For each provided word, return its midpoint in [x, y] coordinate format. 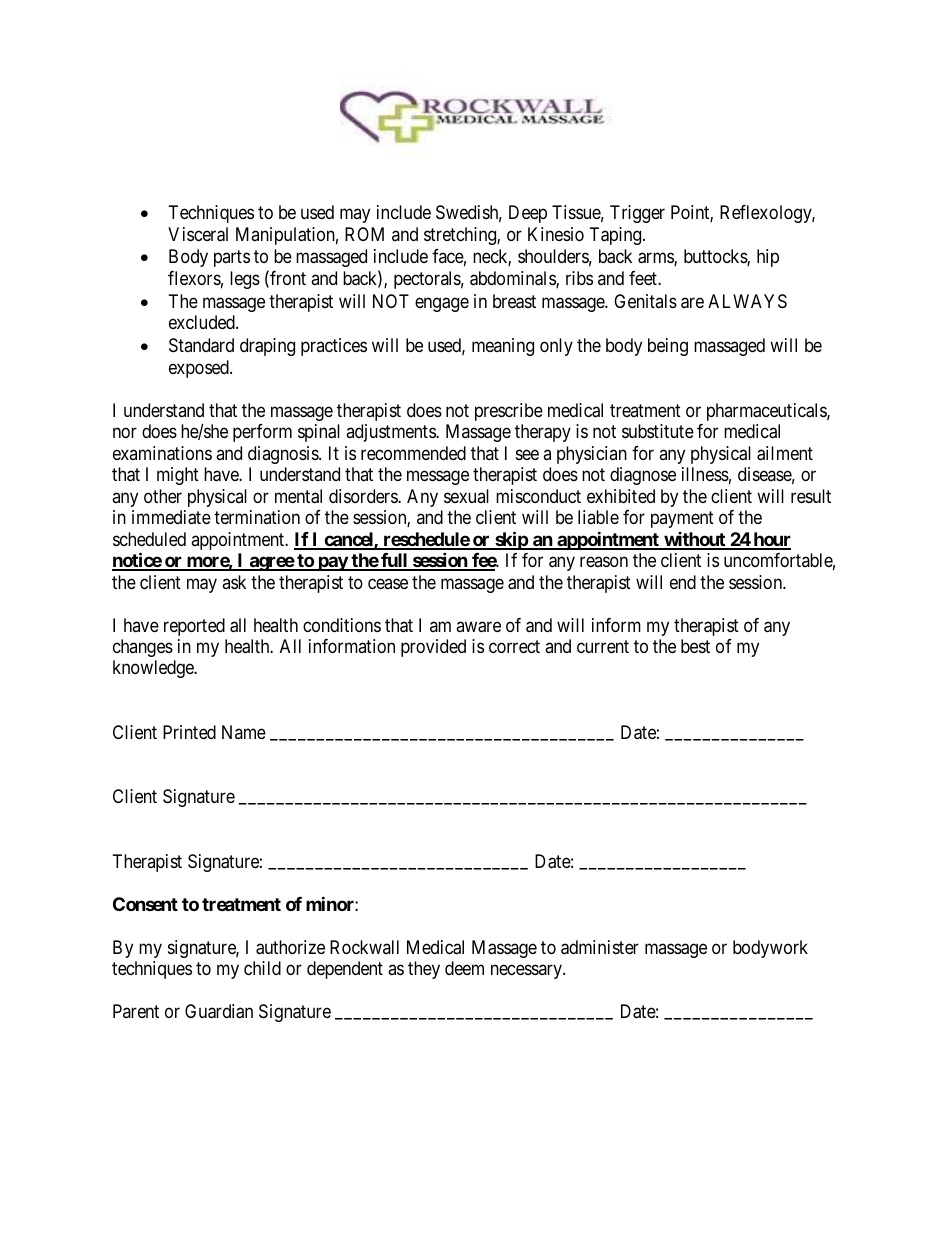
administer [600, 947]
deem [464, 968]
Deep [528, 214]
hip [768, 258]
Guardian [219, 1011]
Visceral [198, 234]
